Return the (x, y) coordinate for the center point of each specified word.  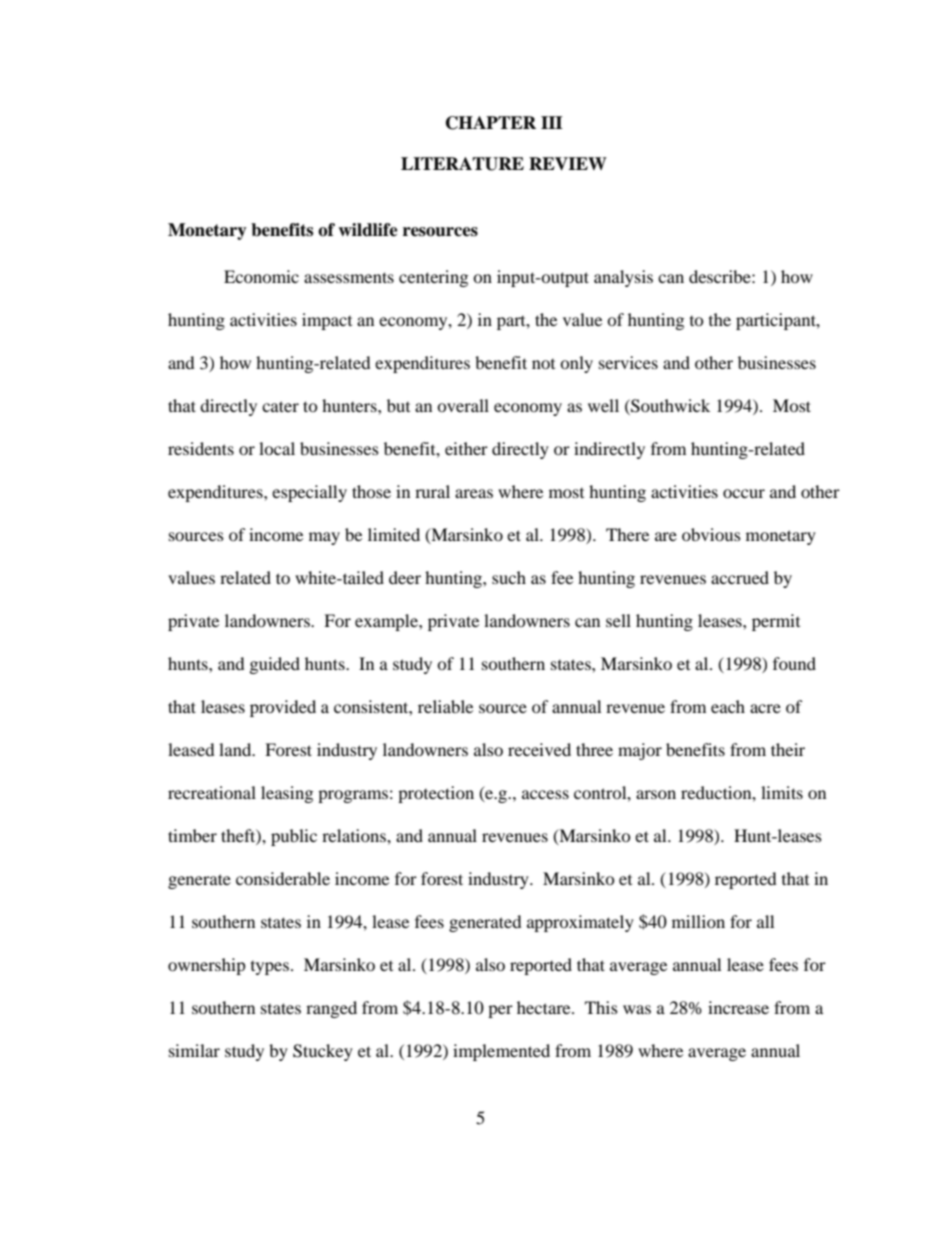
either (466, 448)
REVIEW (568, 164)
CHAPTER (491, 123)
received (539, 749)
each (728, 706)
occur (744, 493)
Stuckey (323, 1052)
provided (283, 708)
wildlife (368, 230)
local (277, 448)
